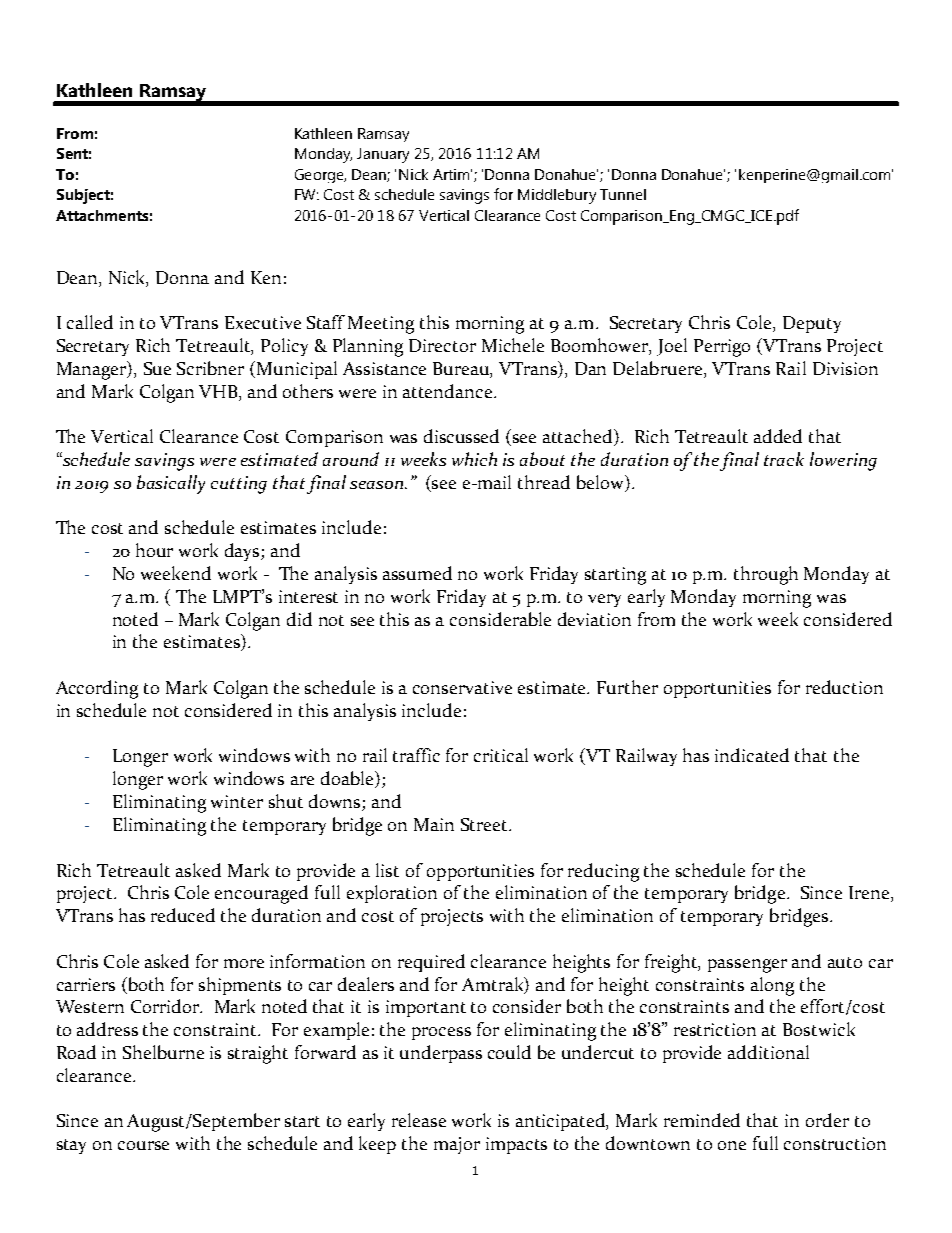 Image resolution: width=952 pixels, height=1233 pixels. Describe the element at coordinates (557, 196) in the page. I see `Middlebury` at that location.
